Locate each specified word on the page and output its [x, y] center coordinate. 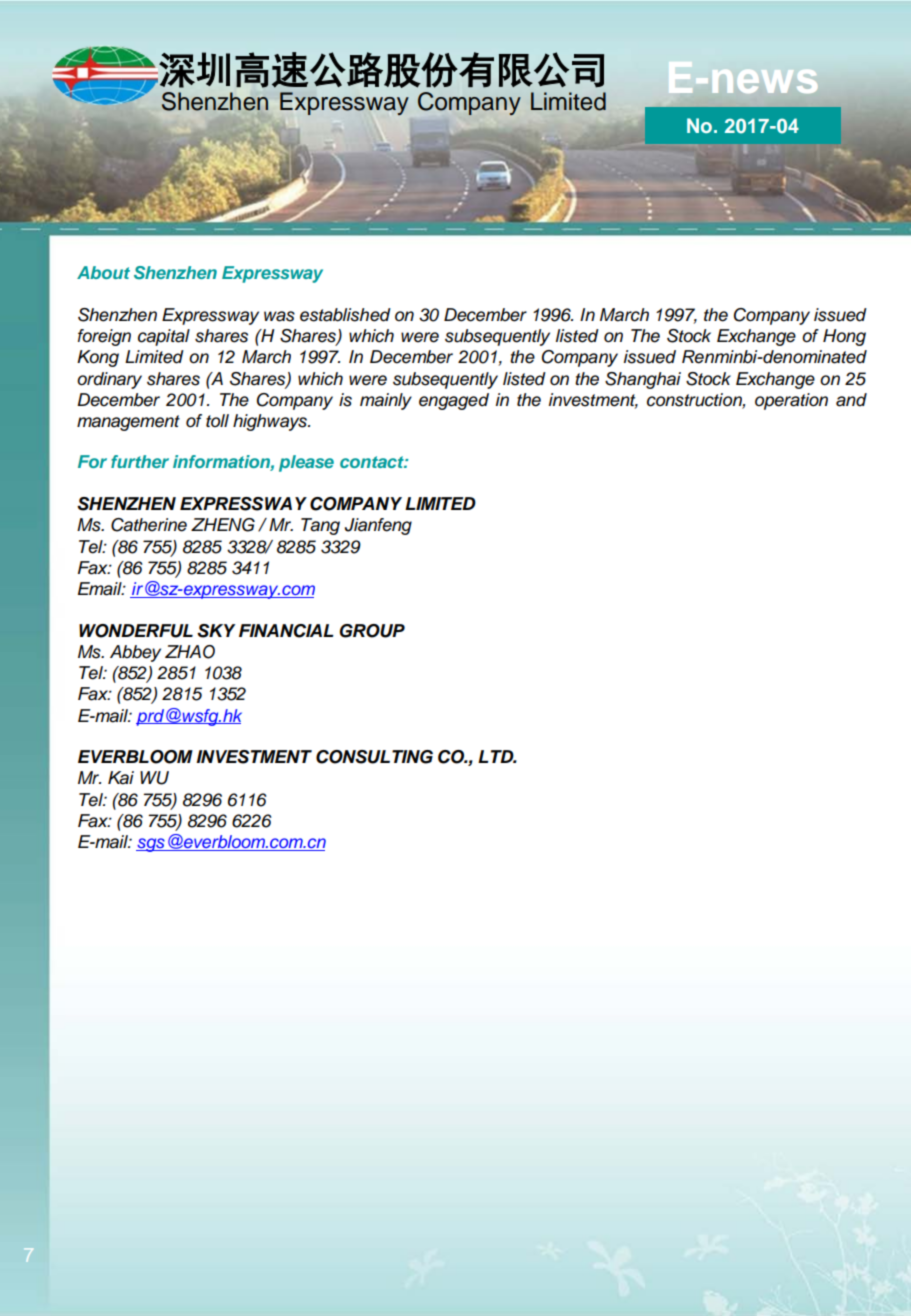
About [103, 272]
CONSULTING [374, 757]
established [345, 315]
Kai [121, 778]
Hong [844, 337]
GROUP [372, 631]
